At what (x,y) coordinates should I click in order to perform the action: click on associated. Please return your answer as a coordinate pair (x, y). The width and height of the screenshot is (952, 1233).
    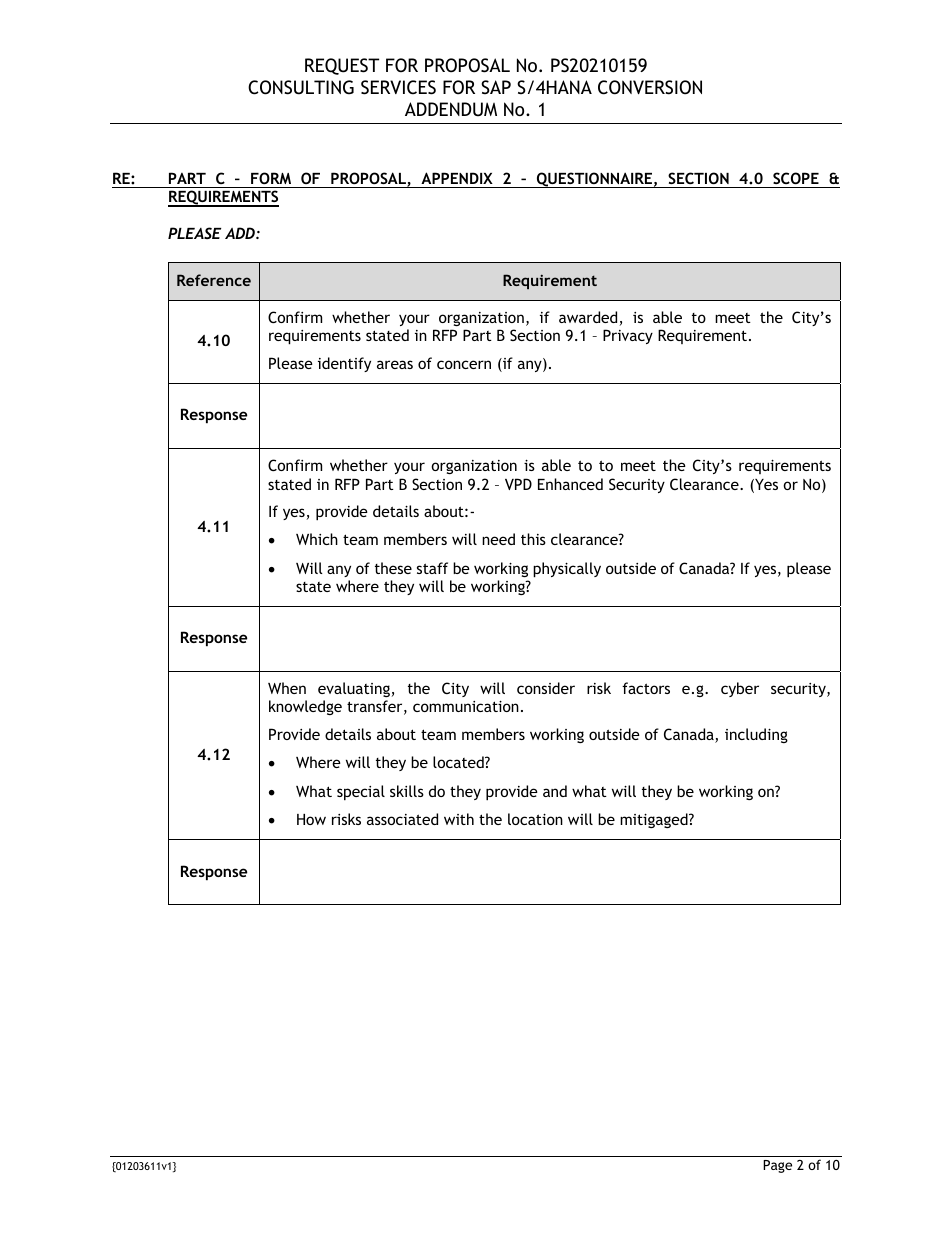
    Looking at the image, I should click on (402, 819).
